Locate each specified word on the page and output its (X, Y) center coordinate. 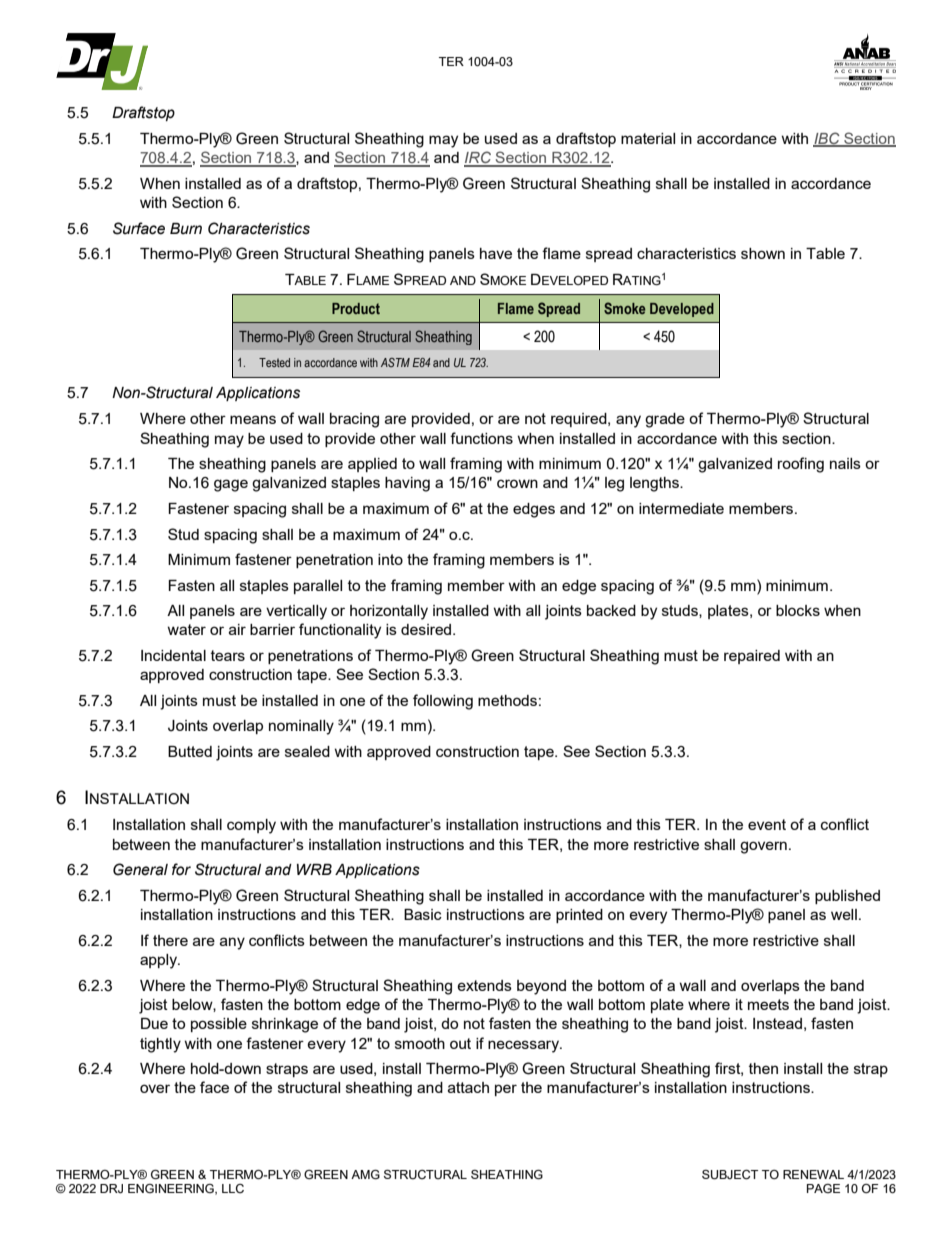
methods (507, 700)
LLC (233, 1188)
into (390, 559)
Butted (190, 751)
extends (484, 985)
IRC (479, 158)
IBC (827, 139)
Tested (274, 362)
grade (665, 420)
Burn (186, 228)
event (767, 824)
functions (481, 438)
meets (768, 1004)
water (186, 629)
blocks (798, 610)
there (170, 940)
